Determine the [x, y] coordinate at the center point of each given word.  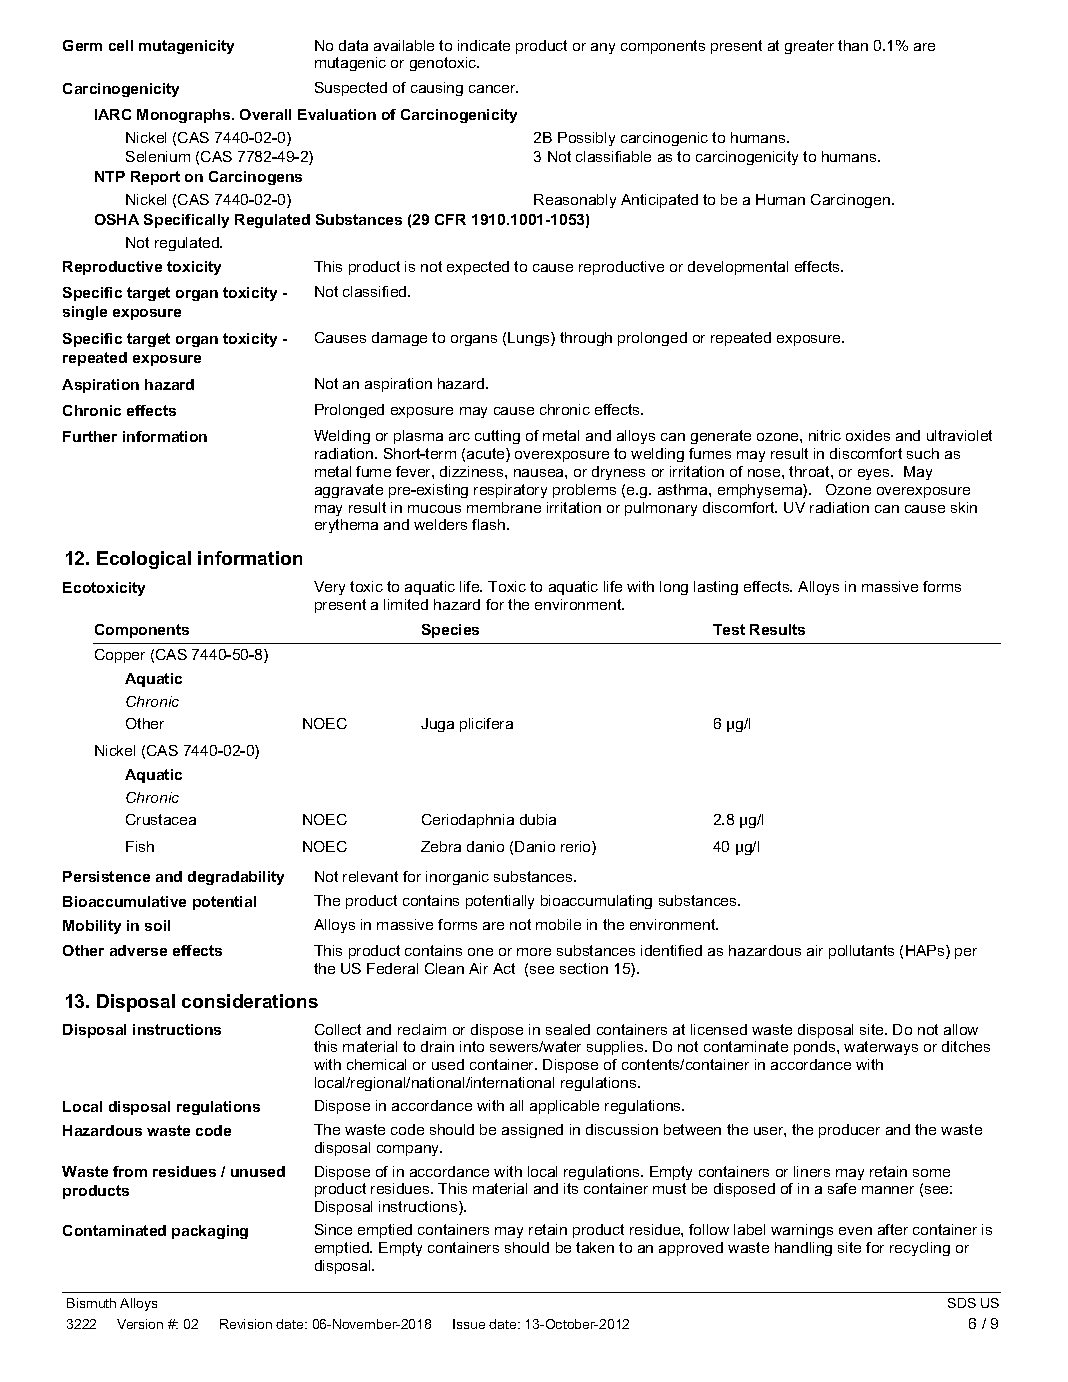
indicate [484, 45]
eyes [875, 474]
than [853, 45]
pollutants [861, 952]
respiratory [510, 491]
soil [157, 925]
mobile [558, 924]
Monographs [185, 116]
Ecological [144, 560]
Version [140, 1324]
